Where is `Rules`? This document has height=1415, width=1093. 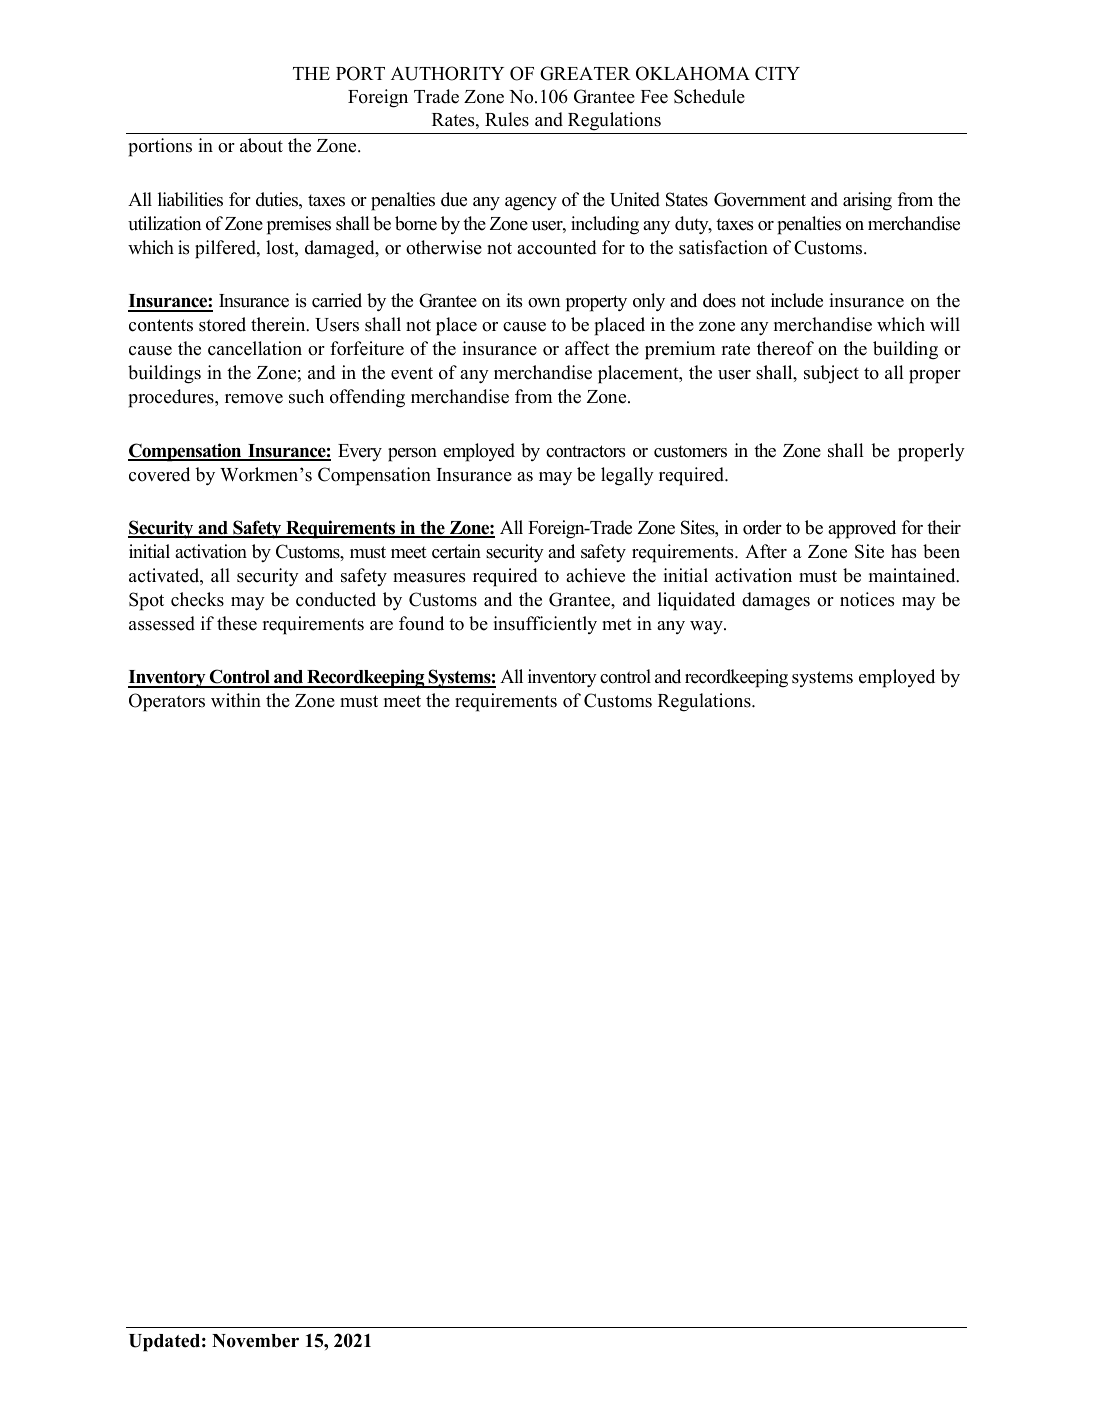
Rules is located at coordinates (507, 119).
